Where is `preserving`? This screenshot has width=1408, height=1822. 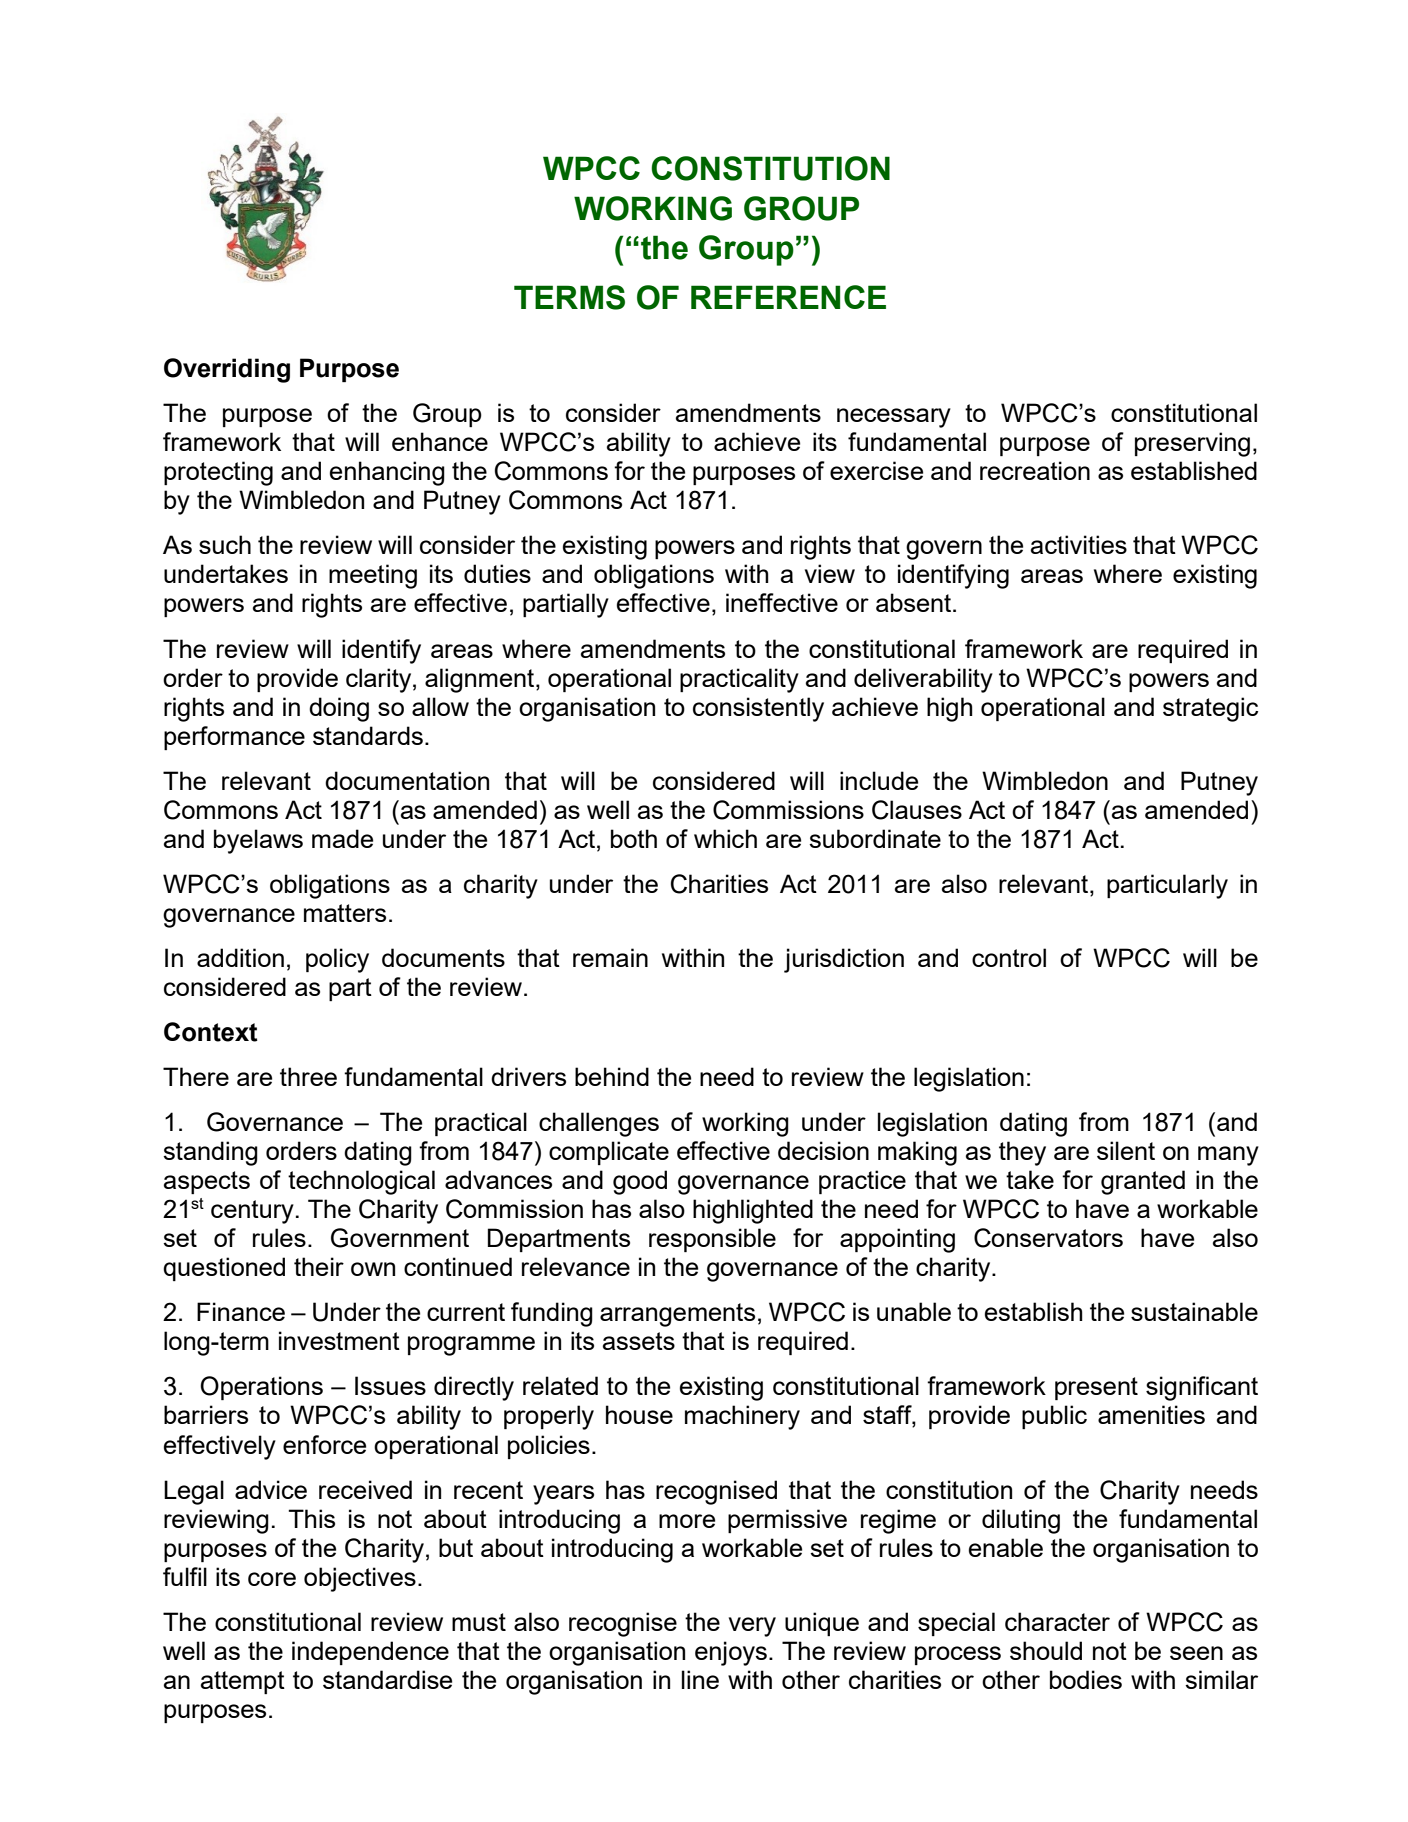
preserving is located at coordinates (1192, 444).
